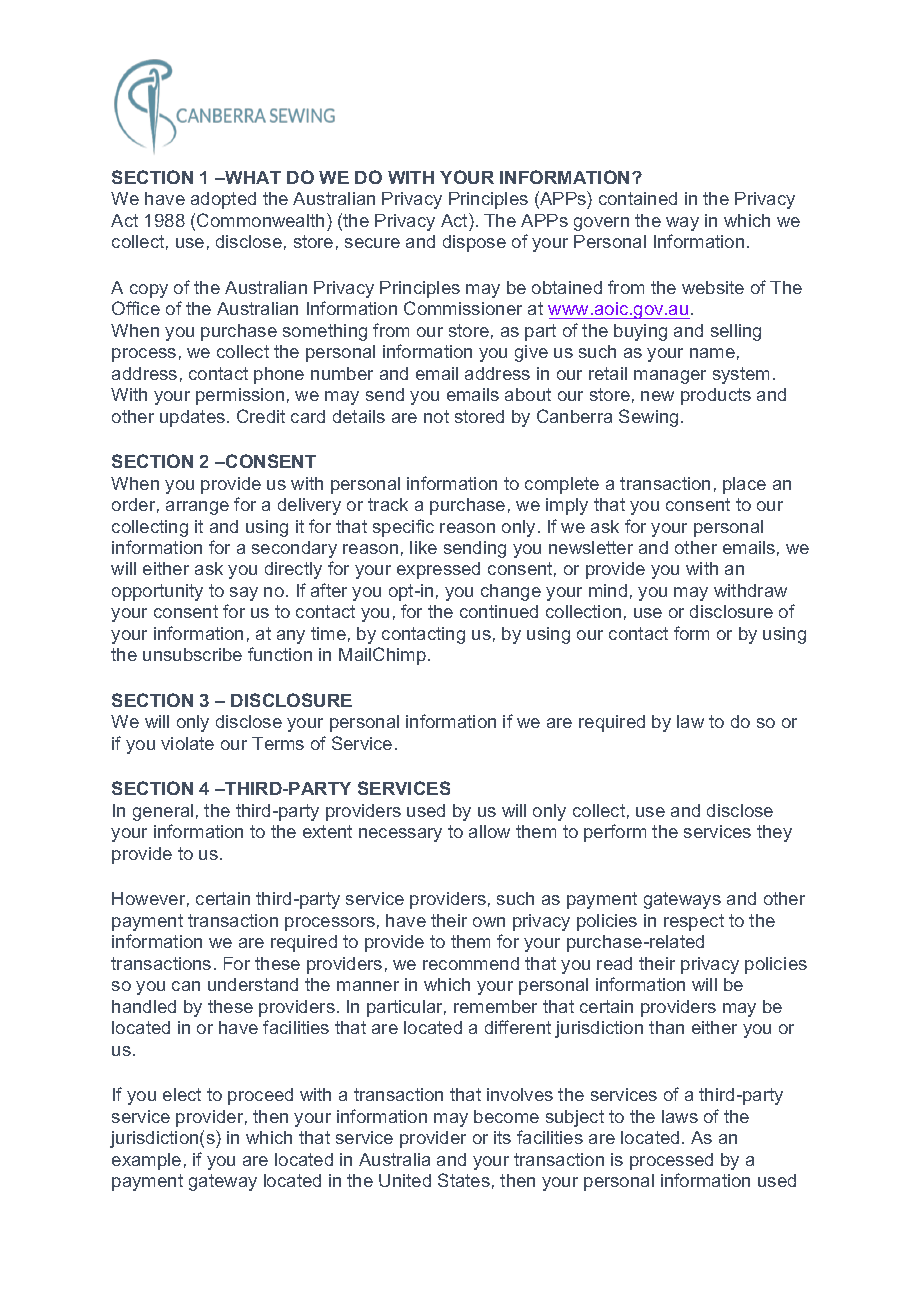 This screenshot has width=924, height=1308. What do you see at coordinates (223, 200) in the screenshot?
I see `adopted` at bounding box center [223, 200].
